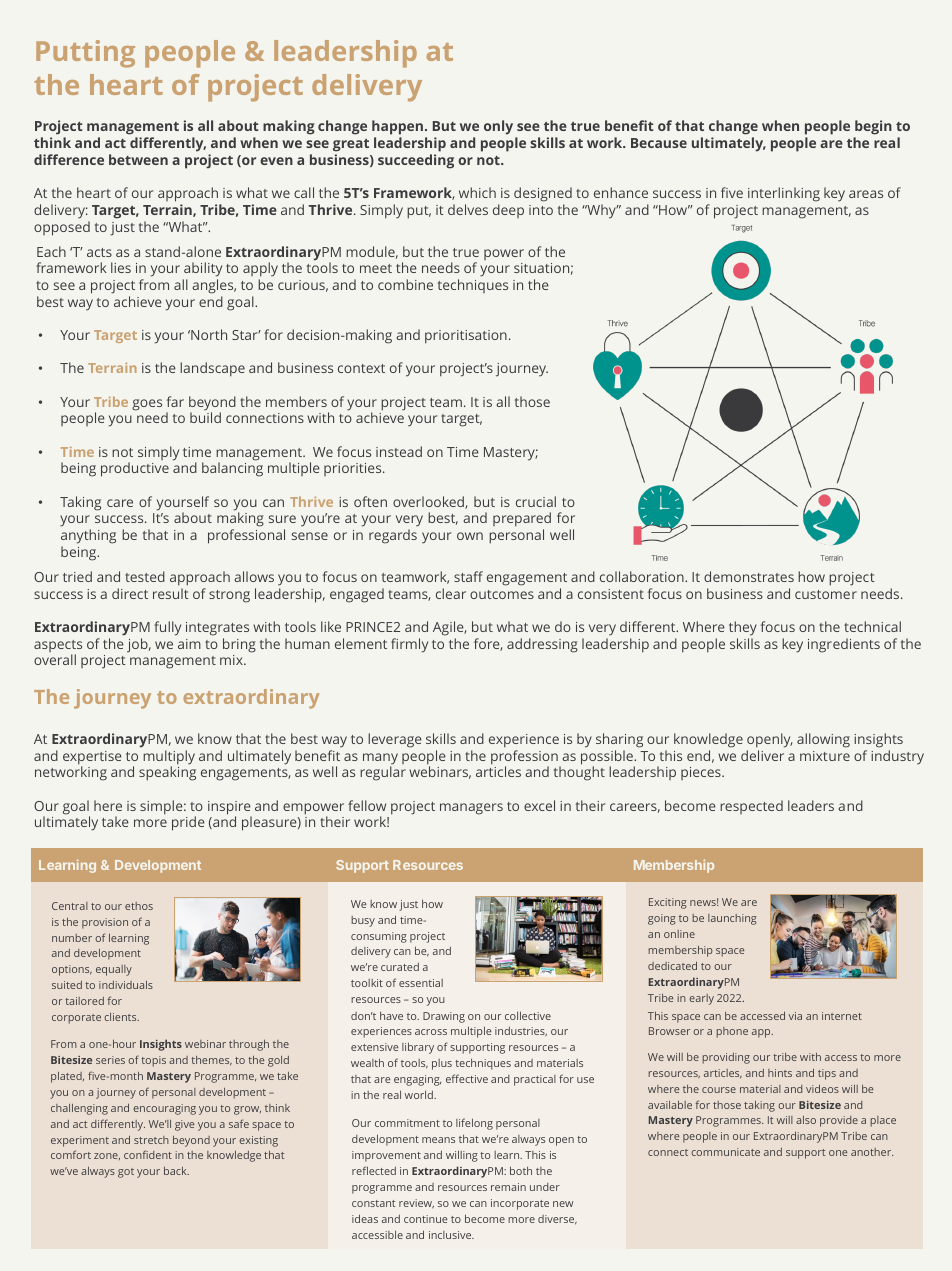 This screenshot has height=1271, width=952. I want to click on begin, so click(873, 129).
